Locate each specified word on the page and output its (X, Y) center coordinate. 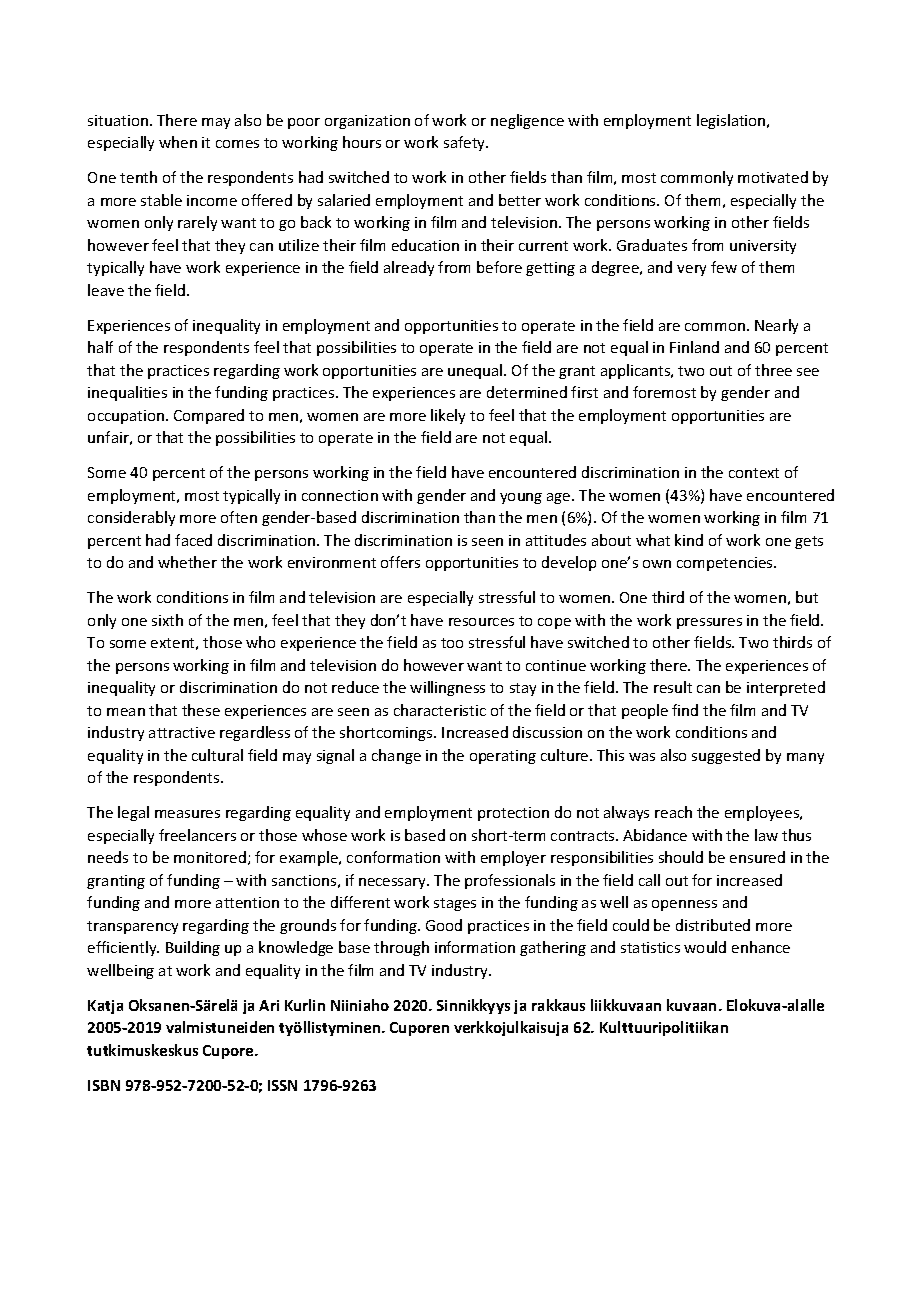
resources (481, 622)
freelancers (197, 835)
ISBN (104, 1085)
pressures (709, 623)
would (705, 947)
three (773, 370)
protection (513, 814)
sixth (167, 620)
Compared (209, 416)
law (766, 835)
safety (466, 143)
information (475, 947)
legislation (732, 121)
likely (448, 416)
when (178, 142)
